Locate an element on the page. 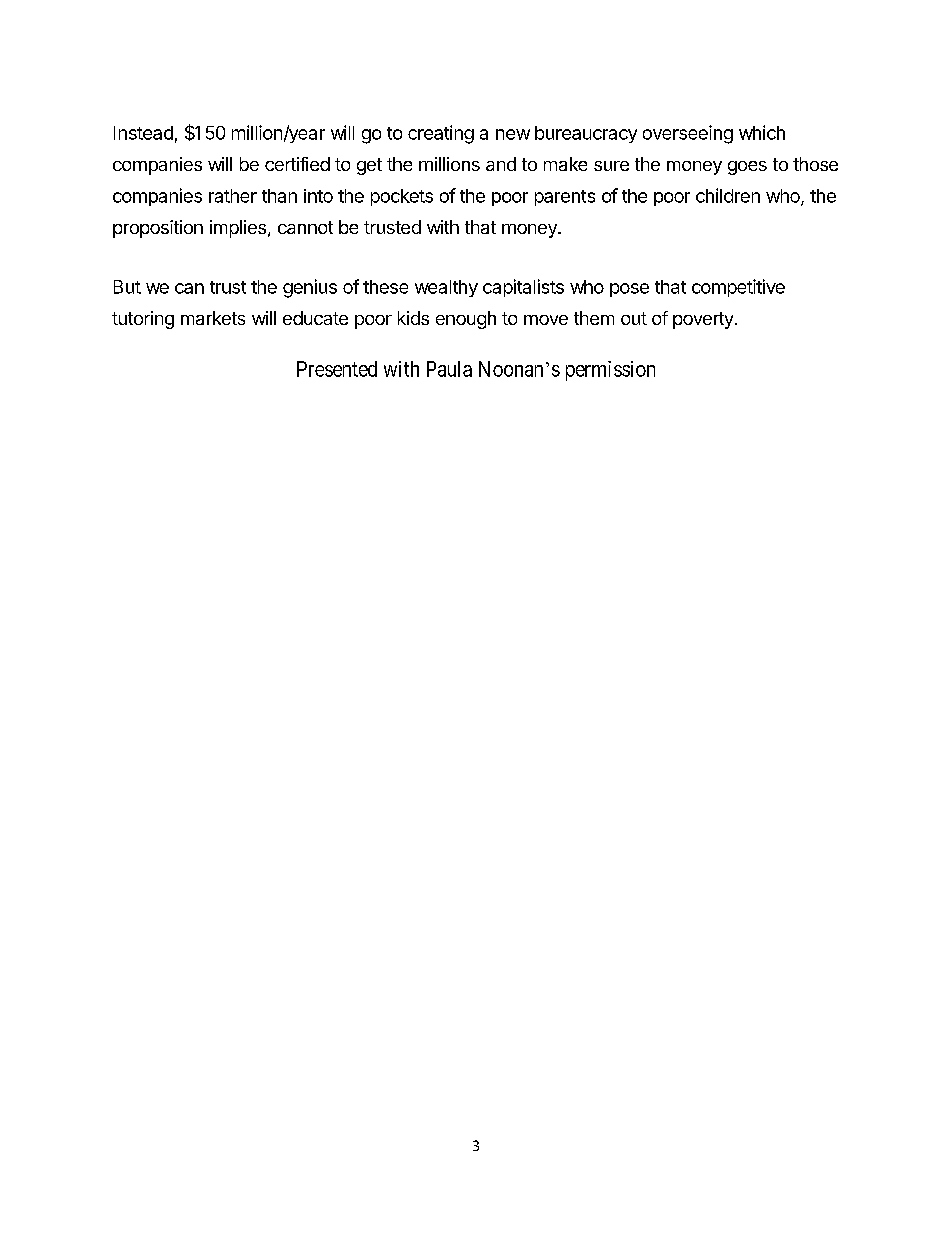  Instead is located at coordinates (143, 133).
